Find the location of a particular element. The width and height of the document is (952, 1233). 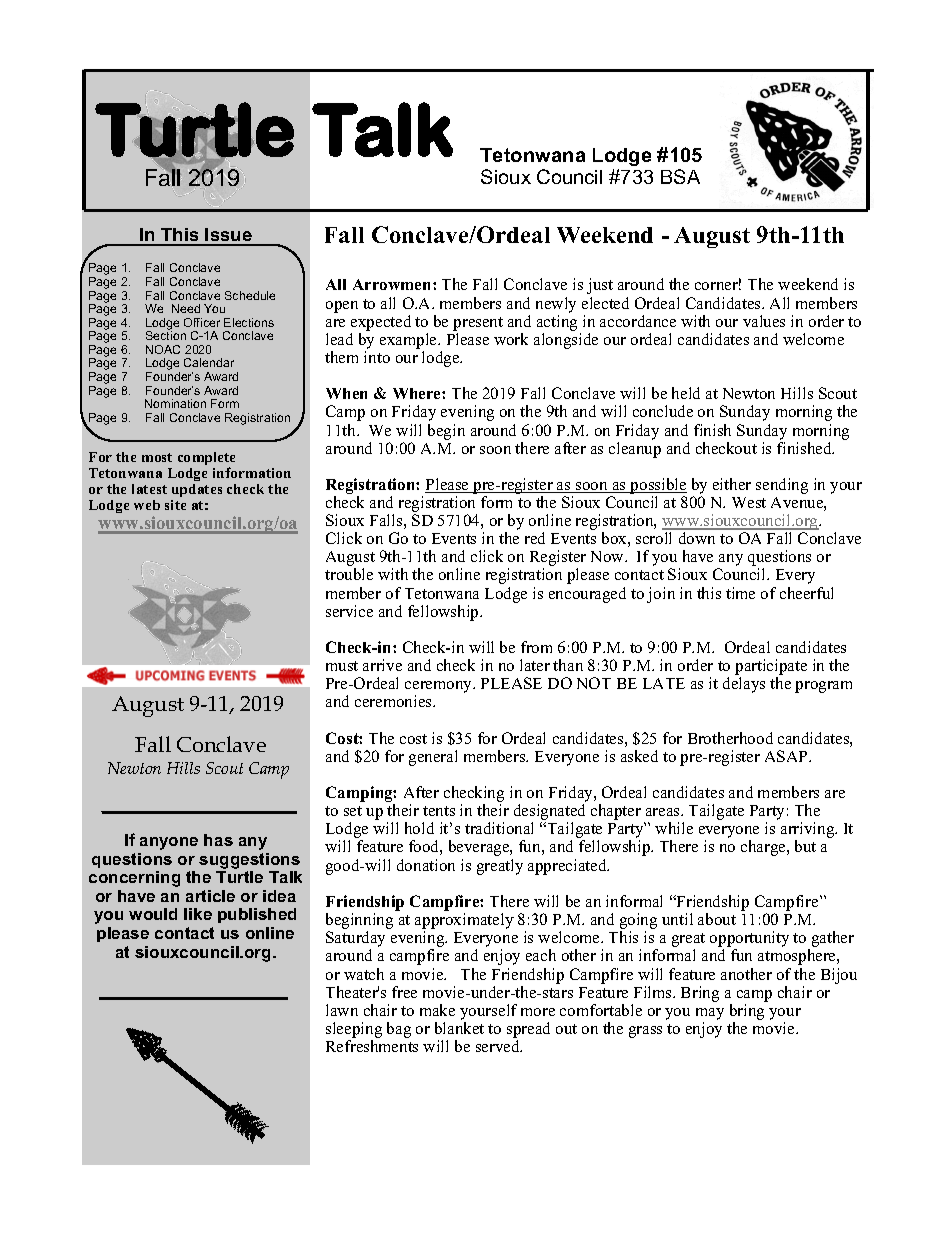

BSA is located at coordinates (680, 176).
